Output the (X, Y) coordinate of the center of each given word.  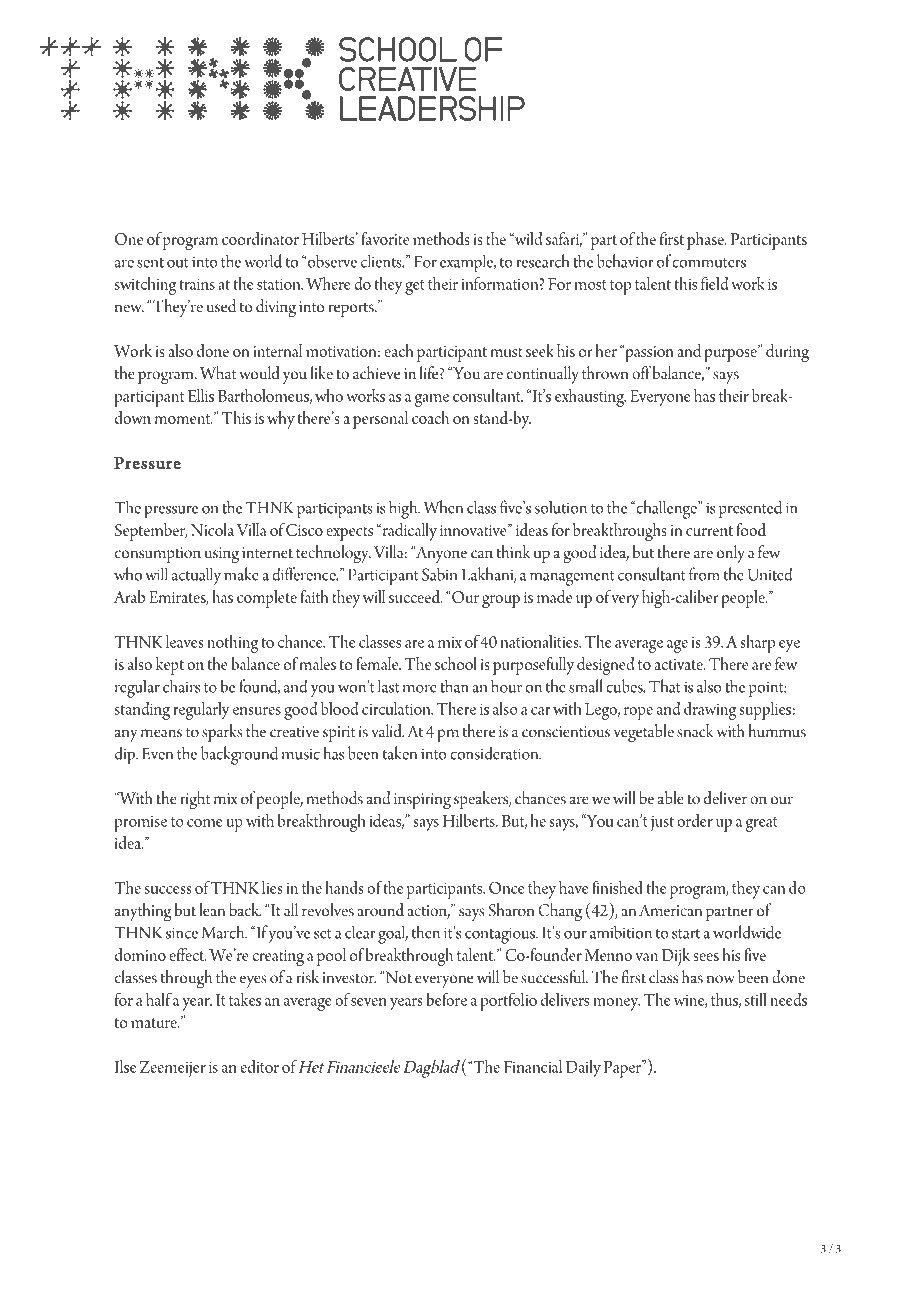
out (178, 263)
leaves (185, 641)
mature (155, 1023)
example (468, 263)
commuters (709, 263)
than (454, 686)
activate (679, 664)
